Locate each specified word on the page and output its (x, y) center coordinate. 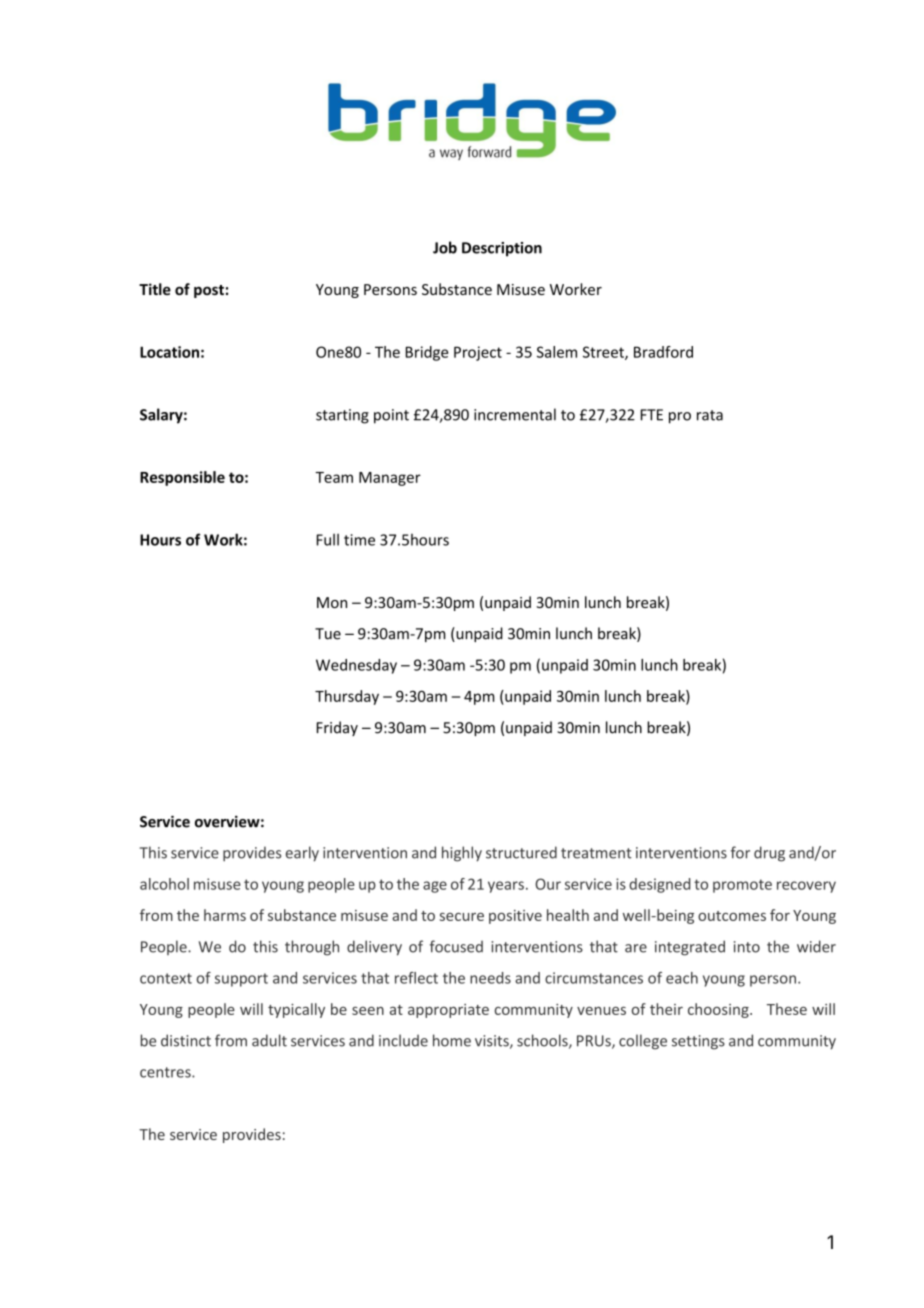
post (209, 291)
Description (502, 249)
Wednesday (356, 666)
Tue (328, 634)
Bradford (663, 352)
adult (269, 1040)
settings (698, 1042)
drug (769, 854)
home (452, 1040)
